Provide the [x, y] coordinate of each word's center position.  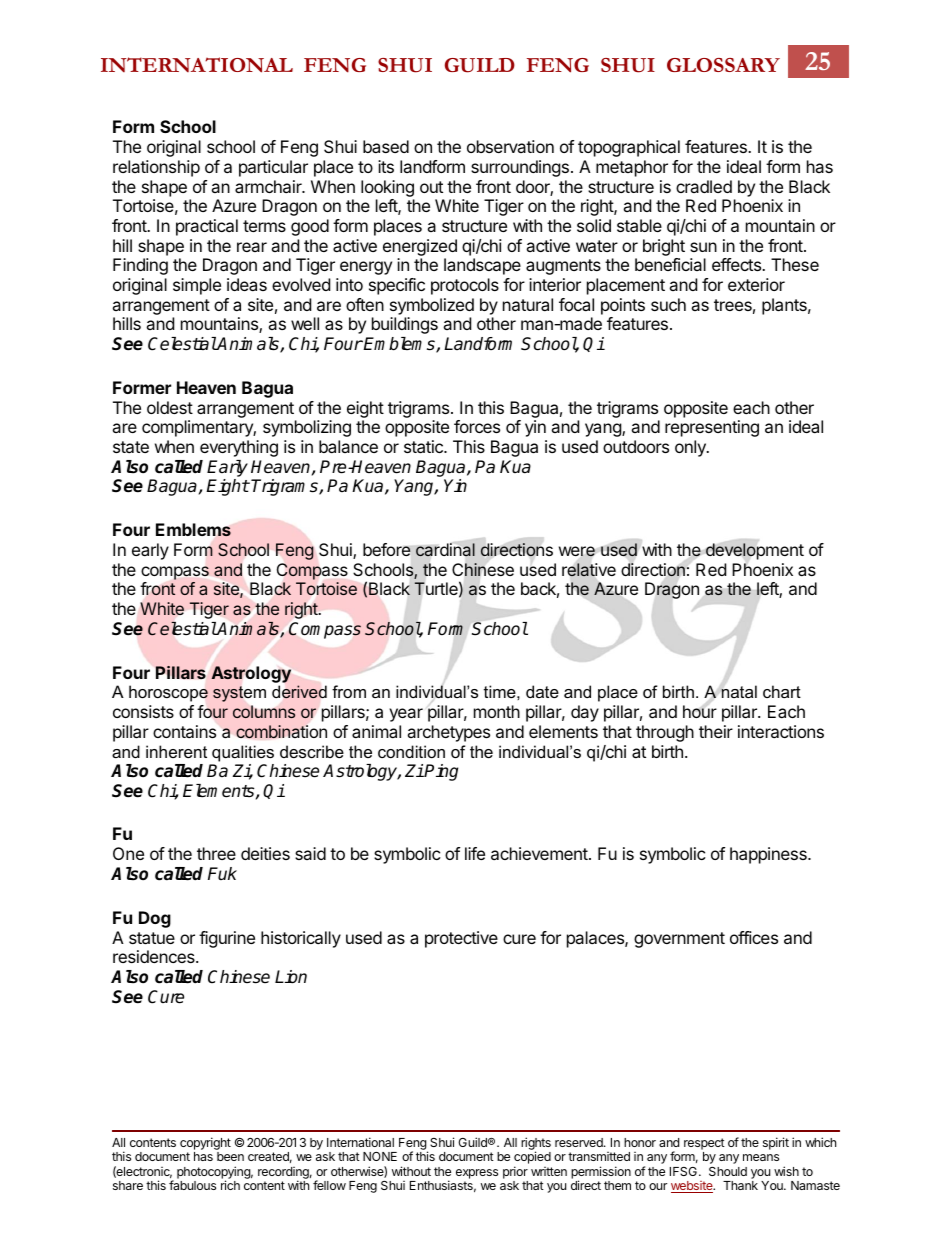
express [477, 1174]
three [216, 853]
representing [712, 428]
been [230, 1156]
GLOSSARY [723, 65]
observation [510, 146]
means [761, 1157]
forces [477, 426]
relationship [156, 168]
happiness [769, 855]
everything [239, 448]
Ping [440, 772]
